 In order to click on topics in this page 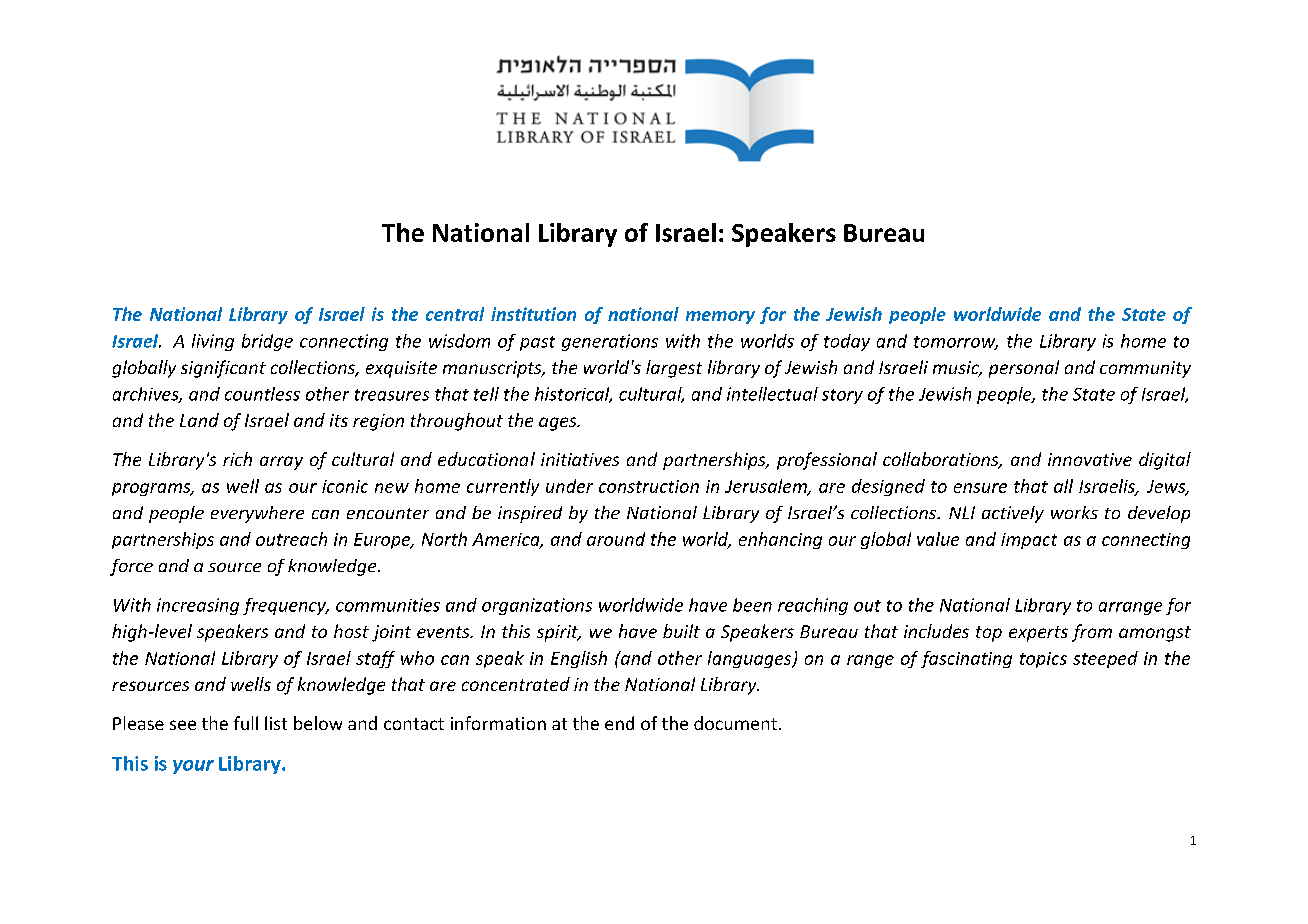, I will do `click(1043, 660)`.
